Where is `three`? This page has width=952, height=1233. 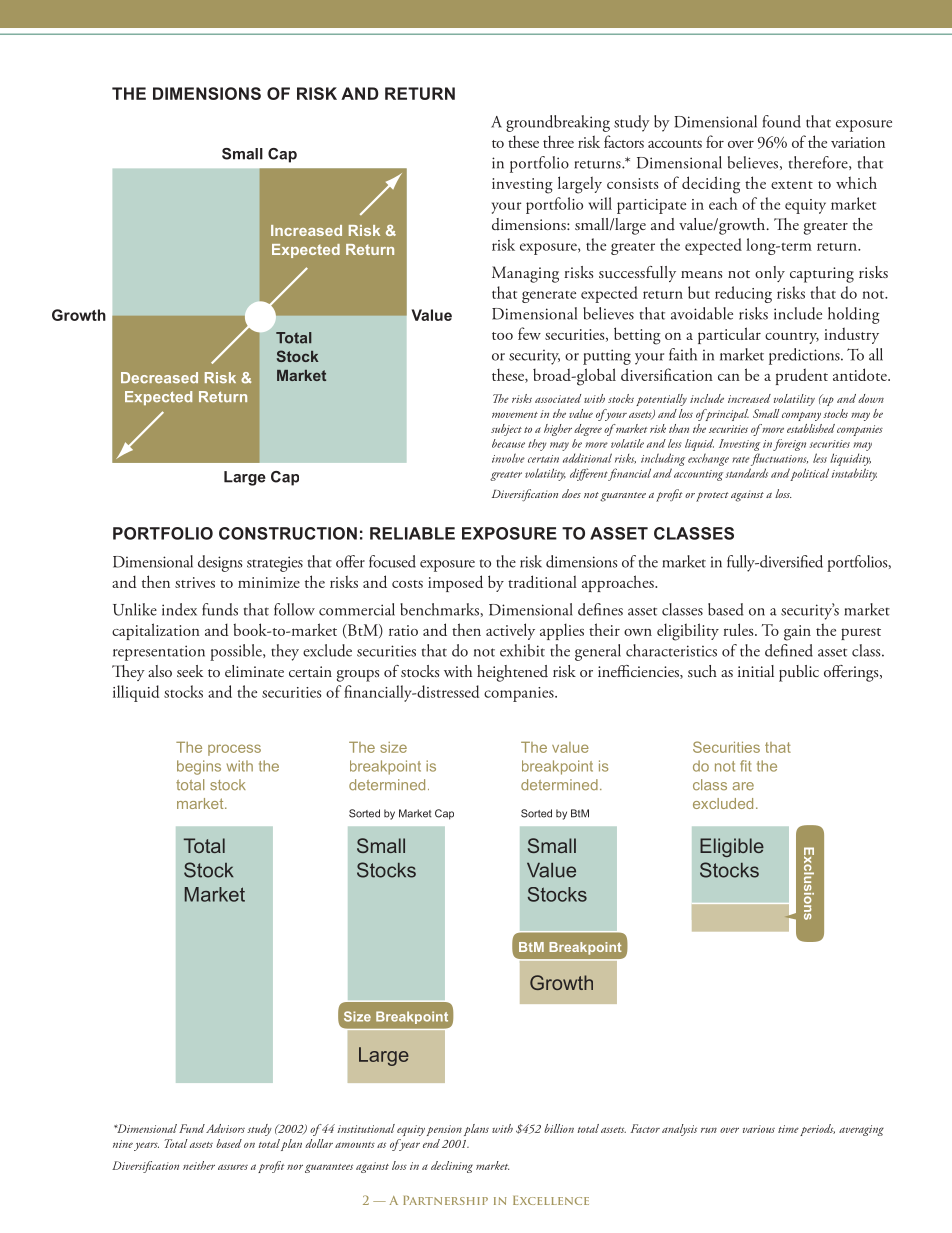 three is located at coordinates (558, 142).
